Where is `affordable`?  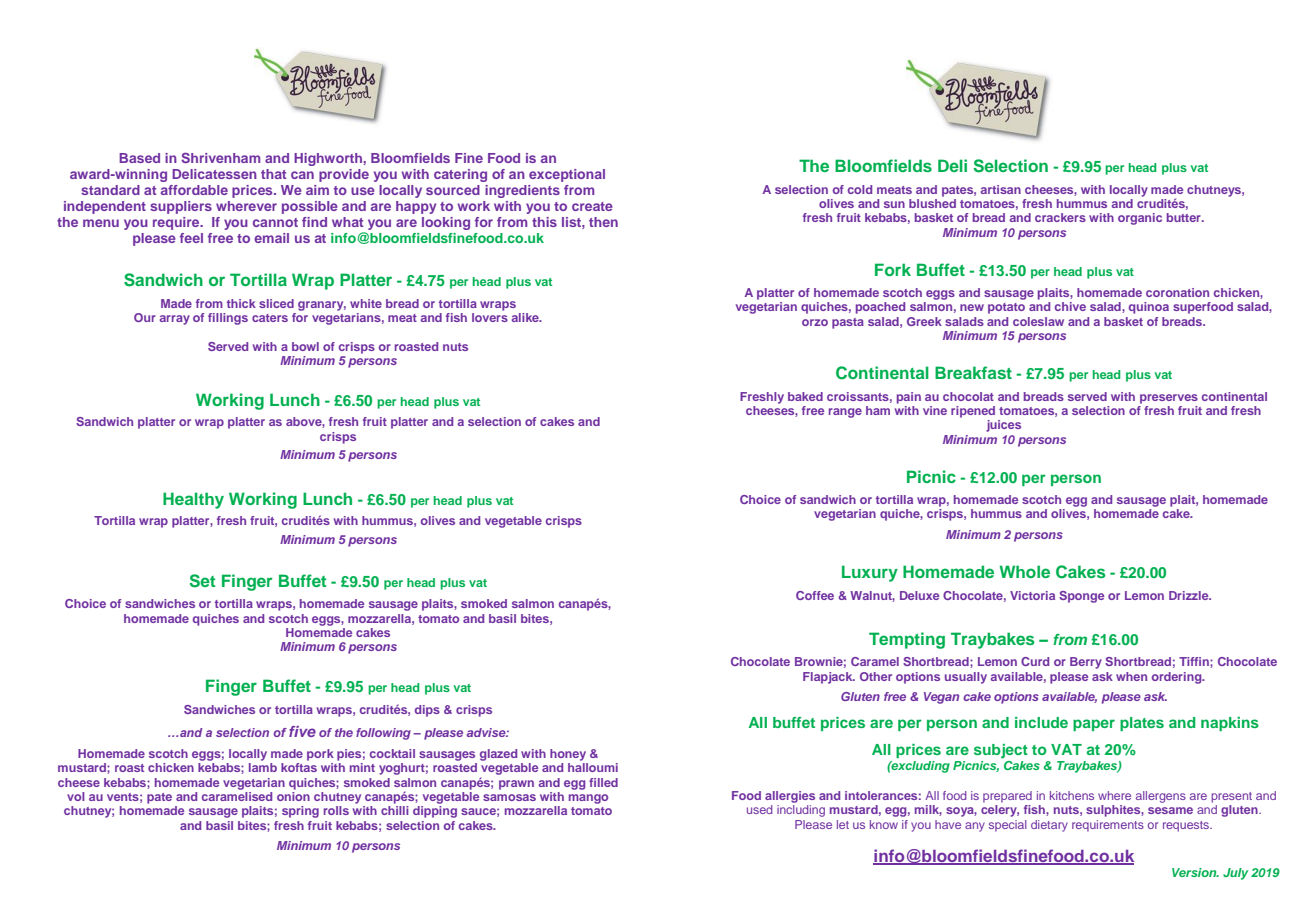
affordable is located at coordinates (194, 190).
